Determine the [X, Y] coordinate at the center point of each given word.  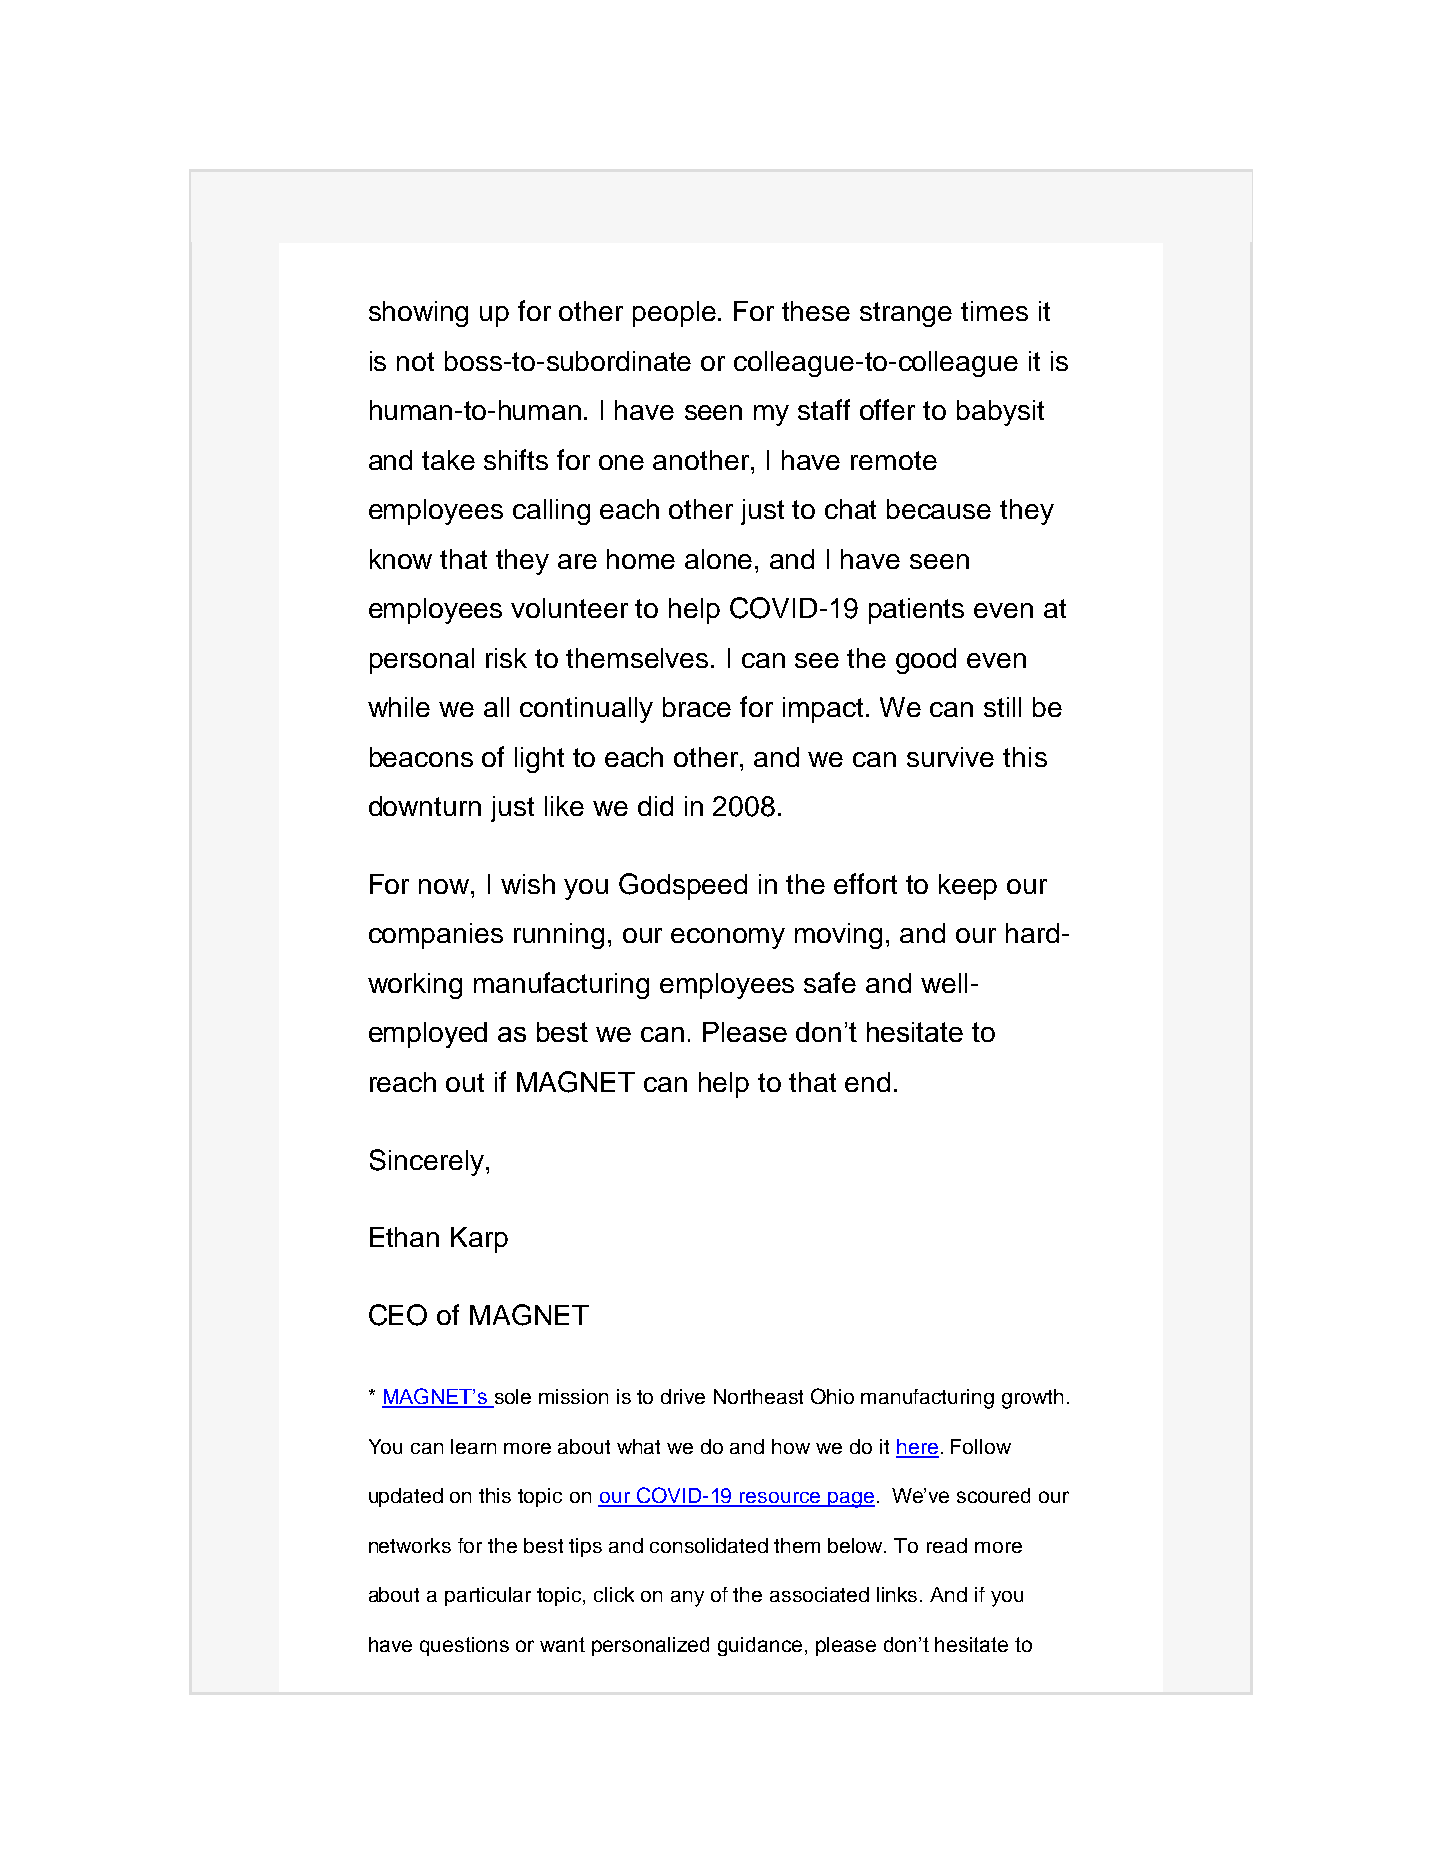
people [674, 314]
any [687, 1599]
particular [488, 1596]
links [899, 1594]
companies [436, 936]
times [994, 311]
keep [968, 887]
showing [418, 314]
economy [728, 938]
